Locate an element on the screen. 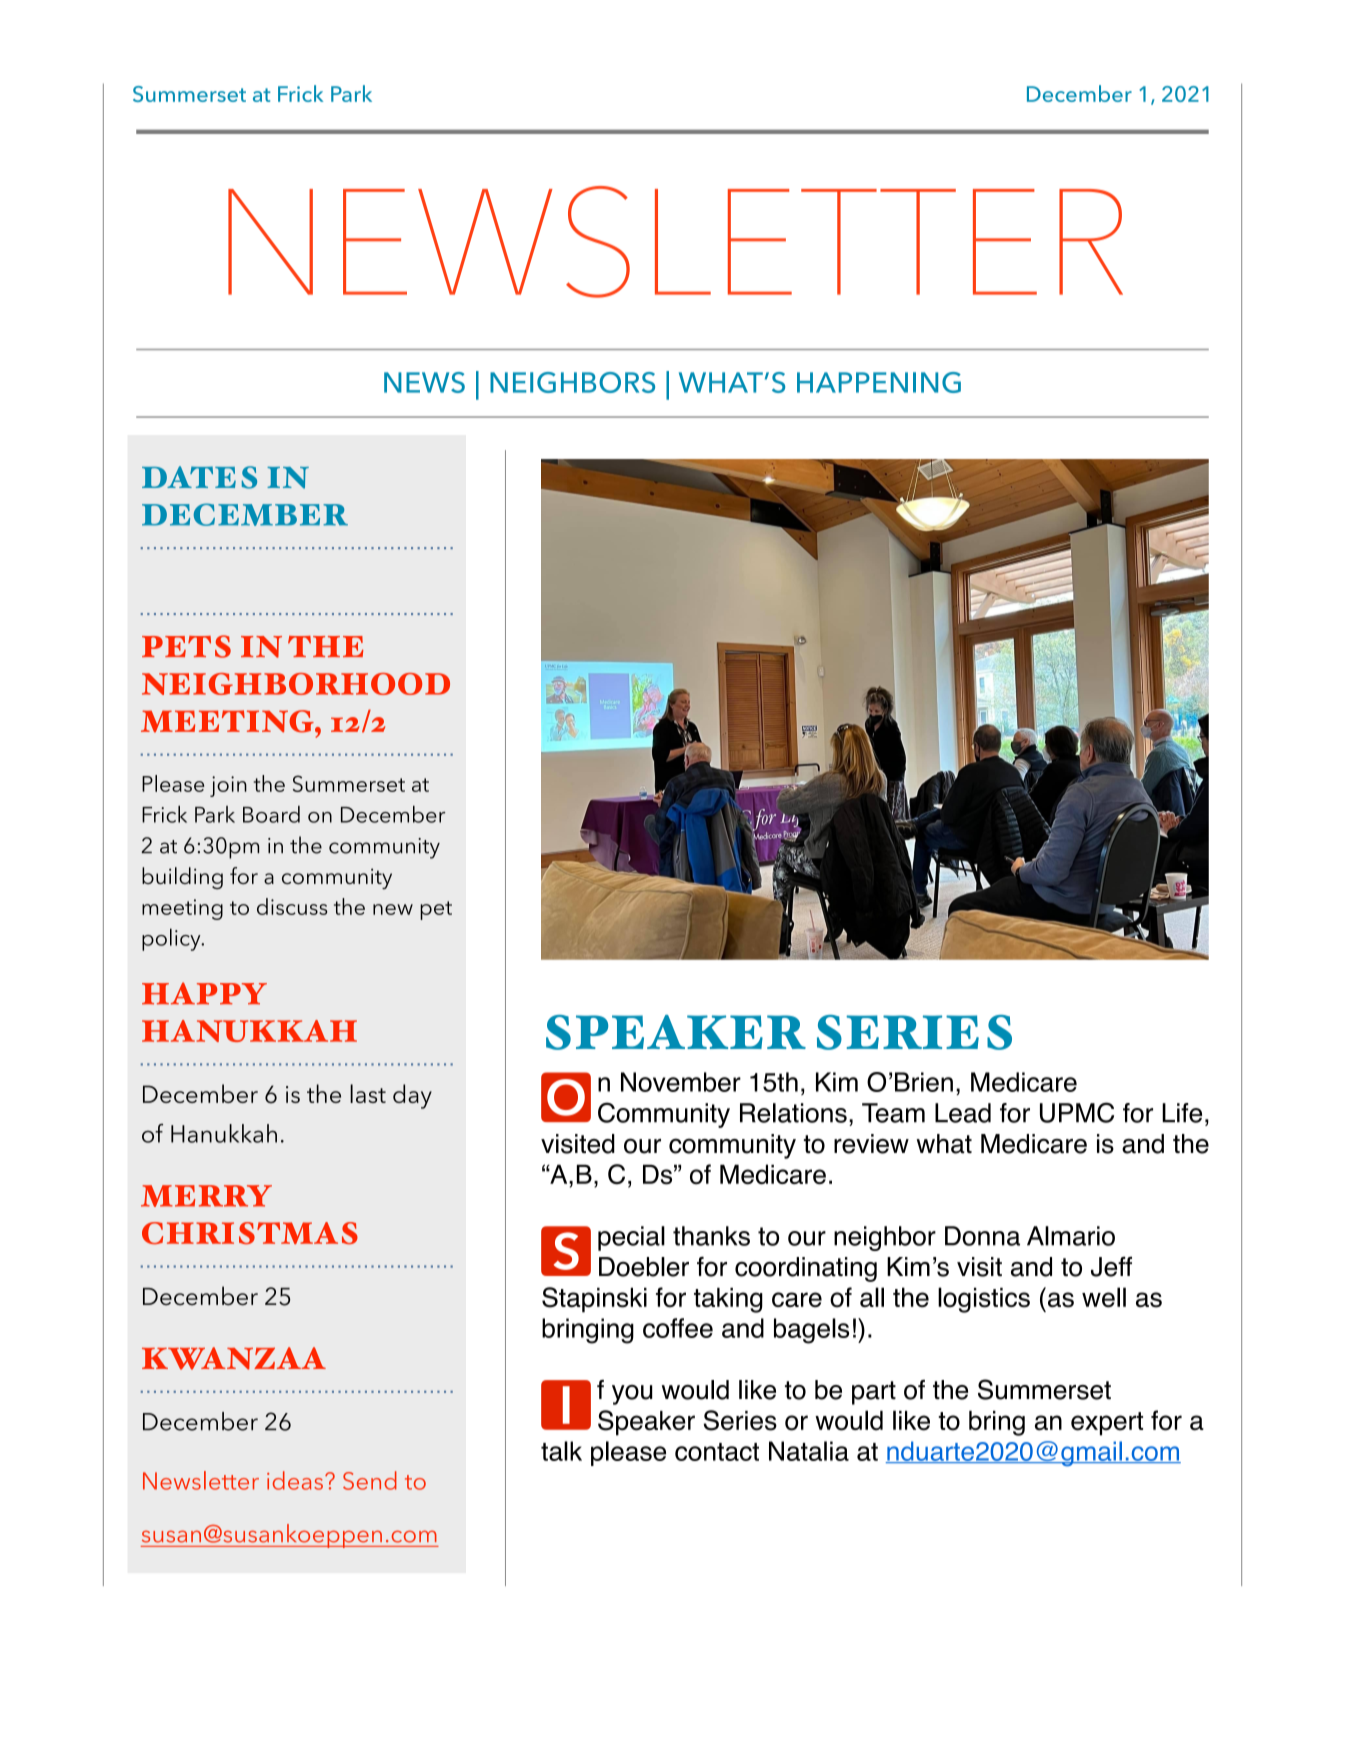  HAPPENING is located at coordinates (879, 382).
